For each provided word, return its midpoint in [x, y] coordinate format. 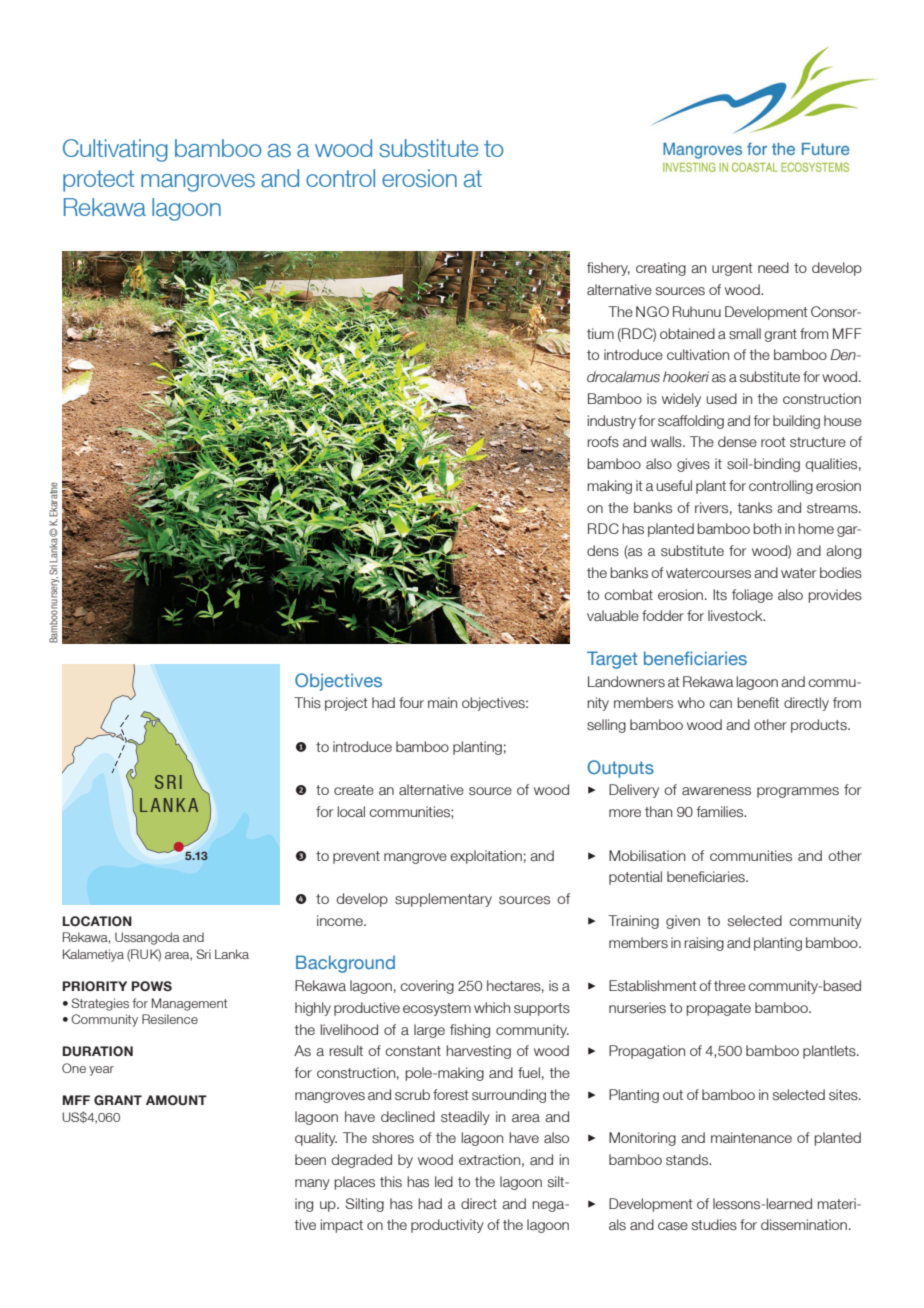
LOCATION [97, 921]
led [444, 1181]
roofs [603, 442]
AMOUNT [176, 1100]
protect [98, 181]
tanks [755, 508]
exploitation [486, 857]
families [721, 812]
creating [661, 269]
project [346, 704]
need [773, 267]
